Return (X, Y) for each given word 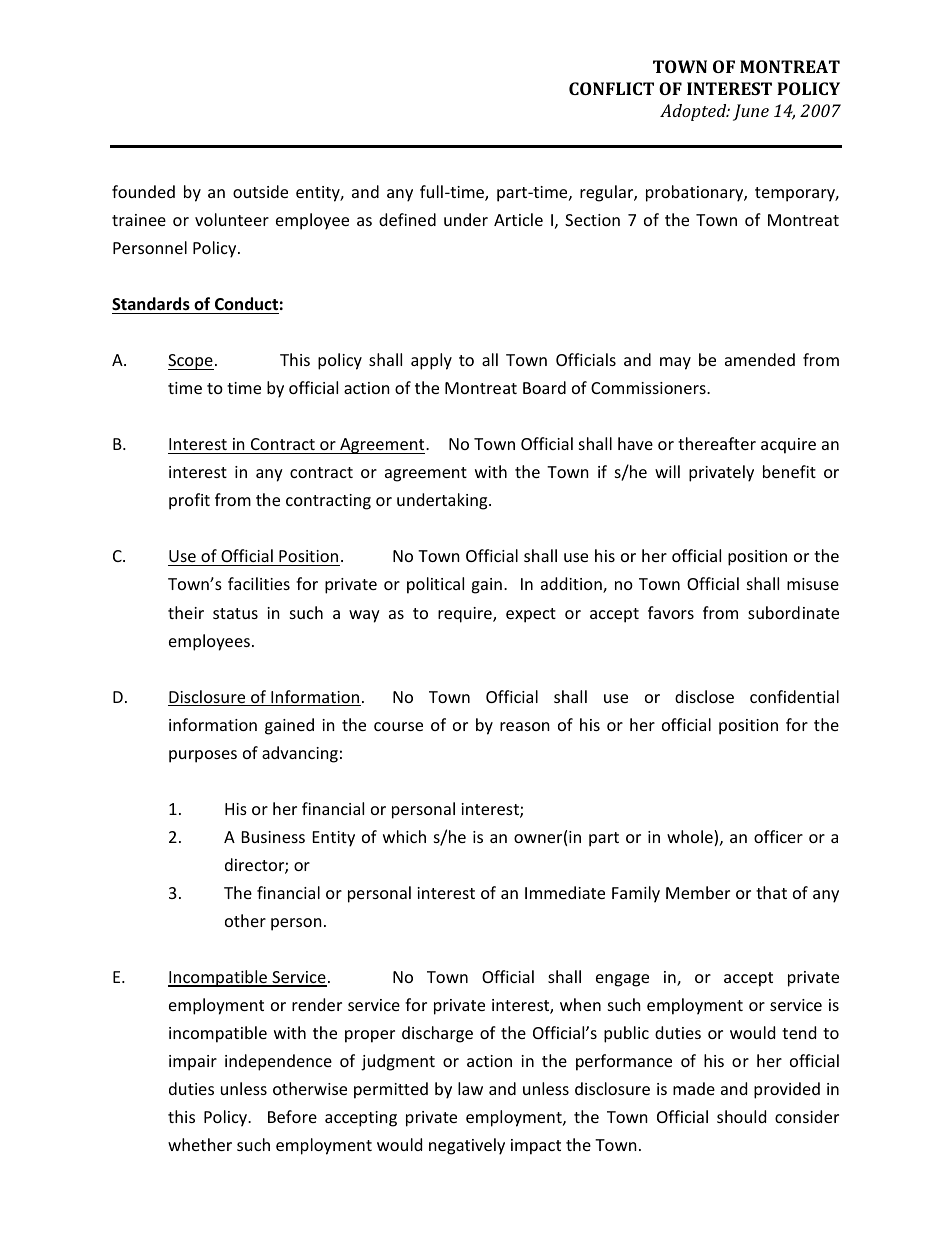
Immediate (565, 892)
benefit (789, 471)
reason (525, 726)
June (751, 112)
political (435, 585)
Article (518, 219)
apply (431, 361)
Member (698, 892)
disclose (704, 696)
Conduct (246, 303)
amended (760, 359)
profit (189, 501)
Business (273, 837)
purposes (203, 756)
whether (200, 1144)
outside (260, 191)
